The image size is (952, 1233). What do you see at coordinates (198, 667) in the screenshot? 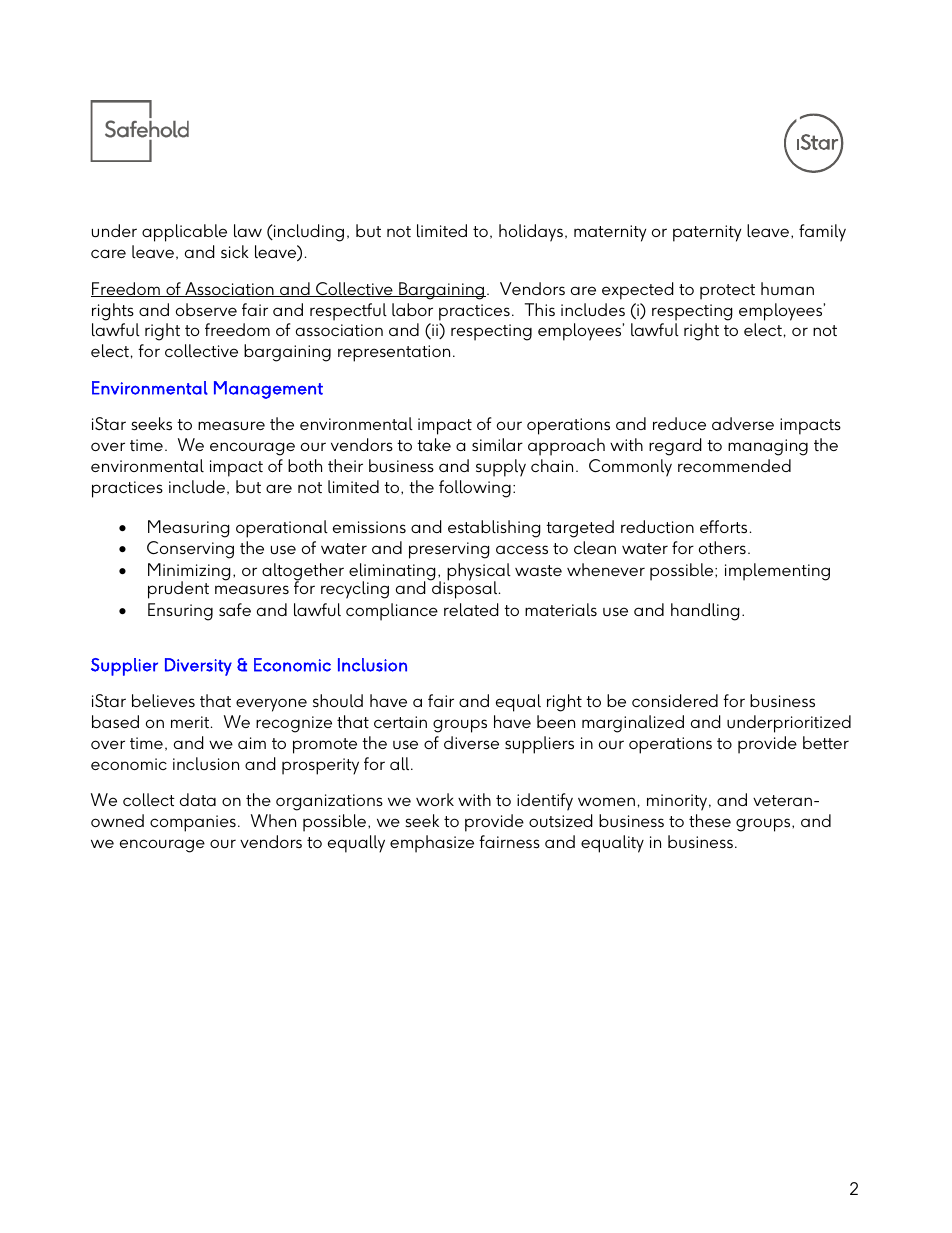
I see `Diversity` at bounding box center [198, 667].
